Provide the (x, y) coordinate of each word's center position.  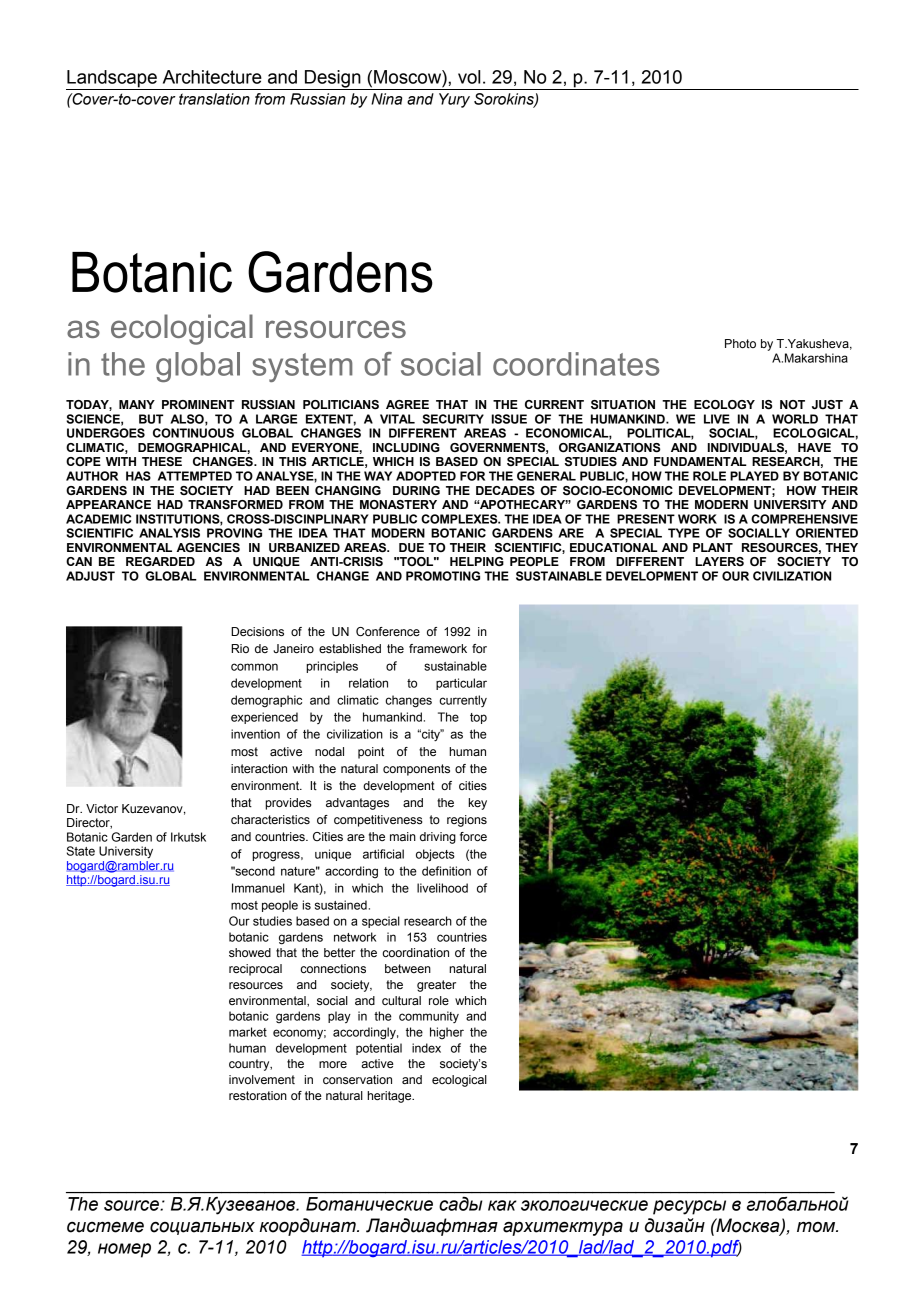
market (248, 1032)
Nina (386, 99)
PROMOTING (443, 576)
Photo (740, 344)
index (426, 1048)
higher (447, 1033)
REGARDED (160, 561)
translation (214, 99)
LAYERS (719, 562)
